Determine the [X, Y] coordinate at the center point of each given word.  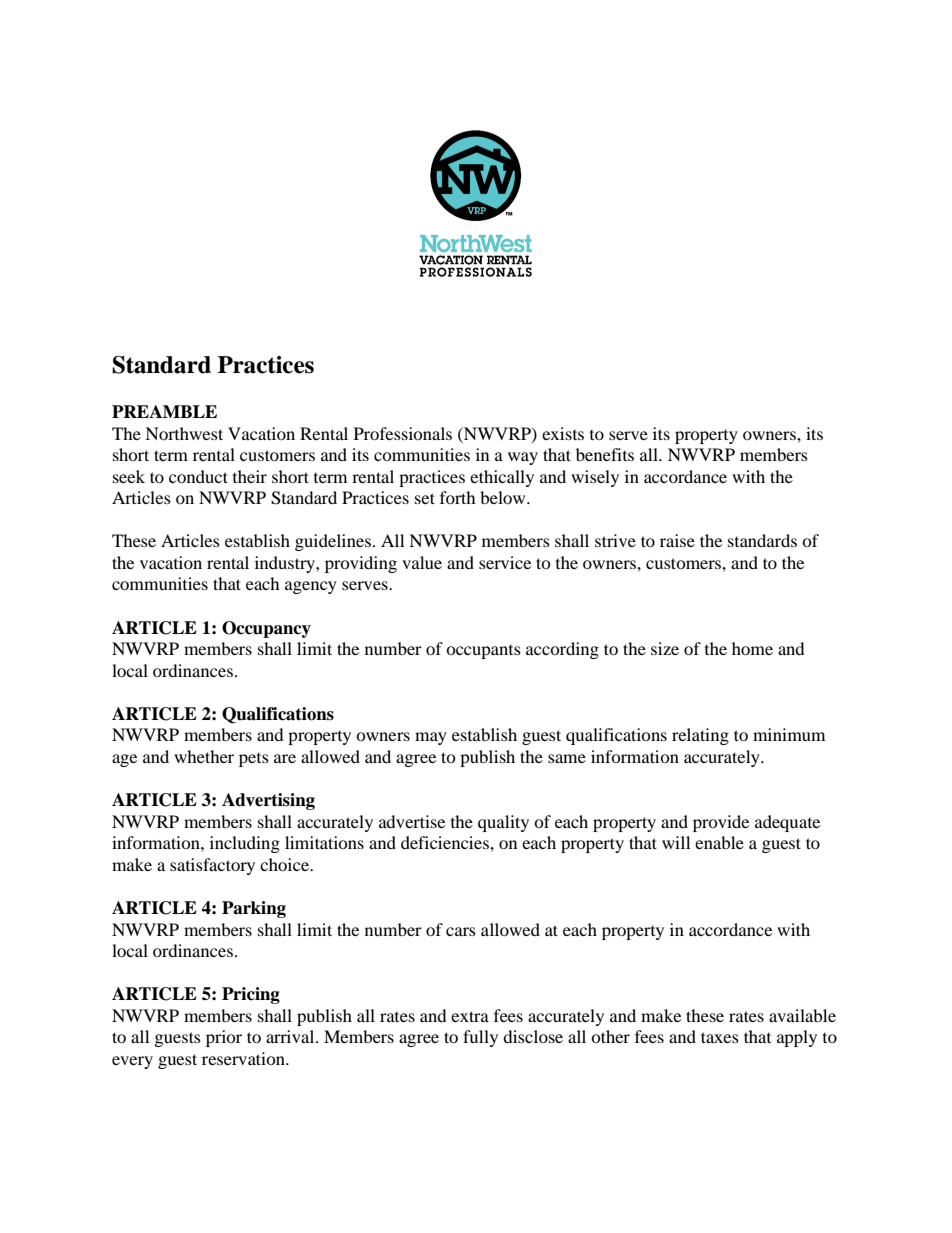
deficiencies [446, 842]
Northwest [184, 433]
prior [224, 1038]
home [752, 648]
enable [719, 842]
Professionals [403, 433]
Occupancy [266, 629]
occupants [483, 652]
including [245, 844]
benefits [605, 454]
